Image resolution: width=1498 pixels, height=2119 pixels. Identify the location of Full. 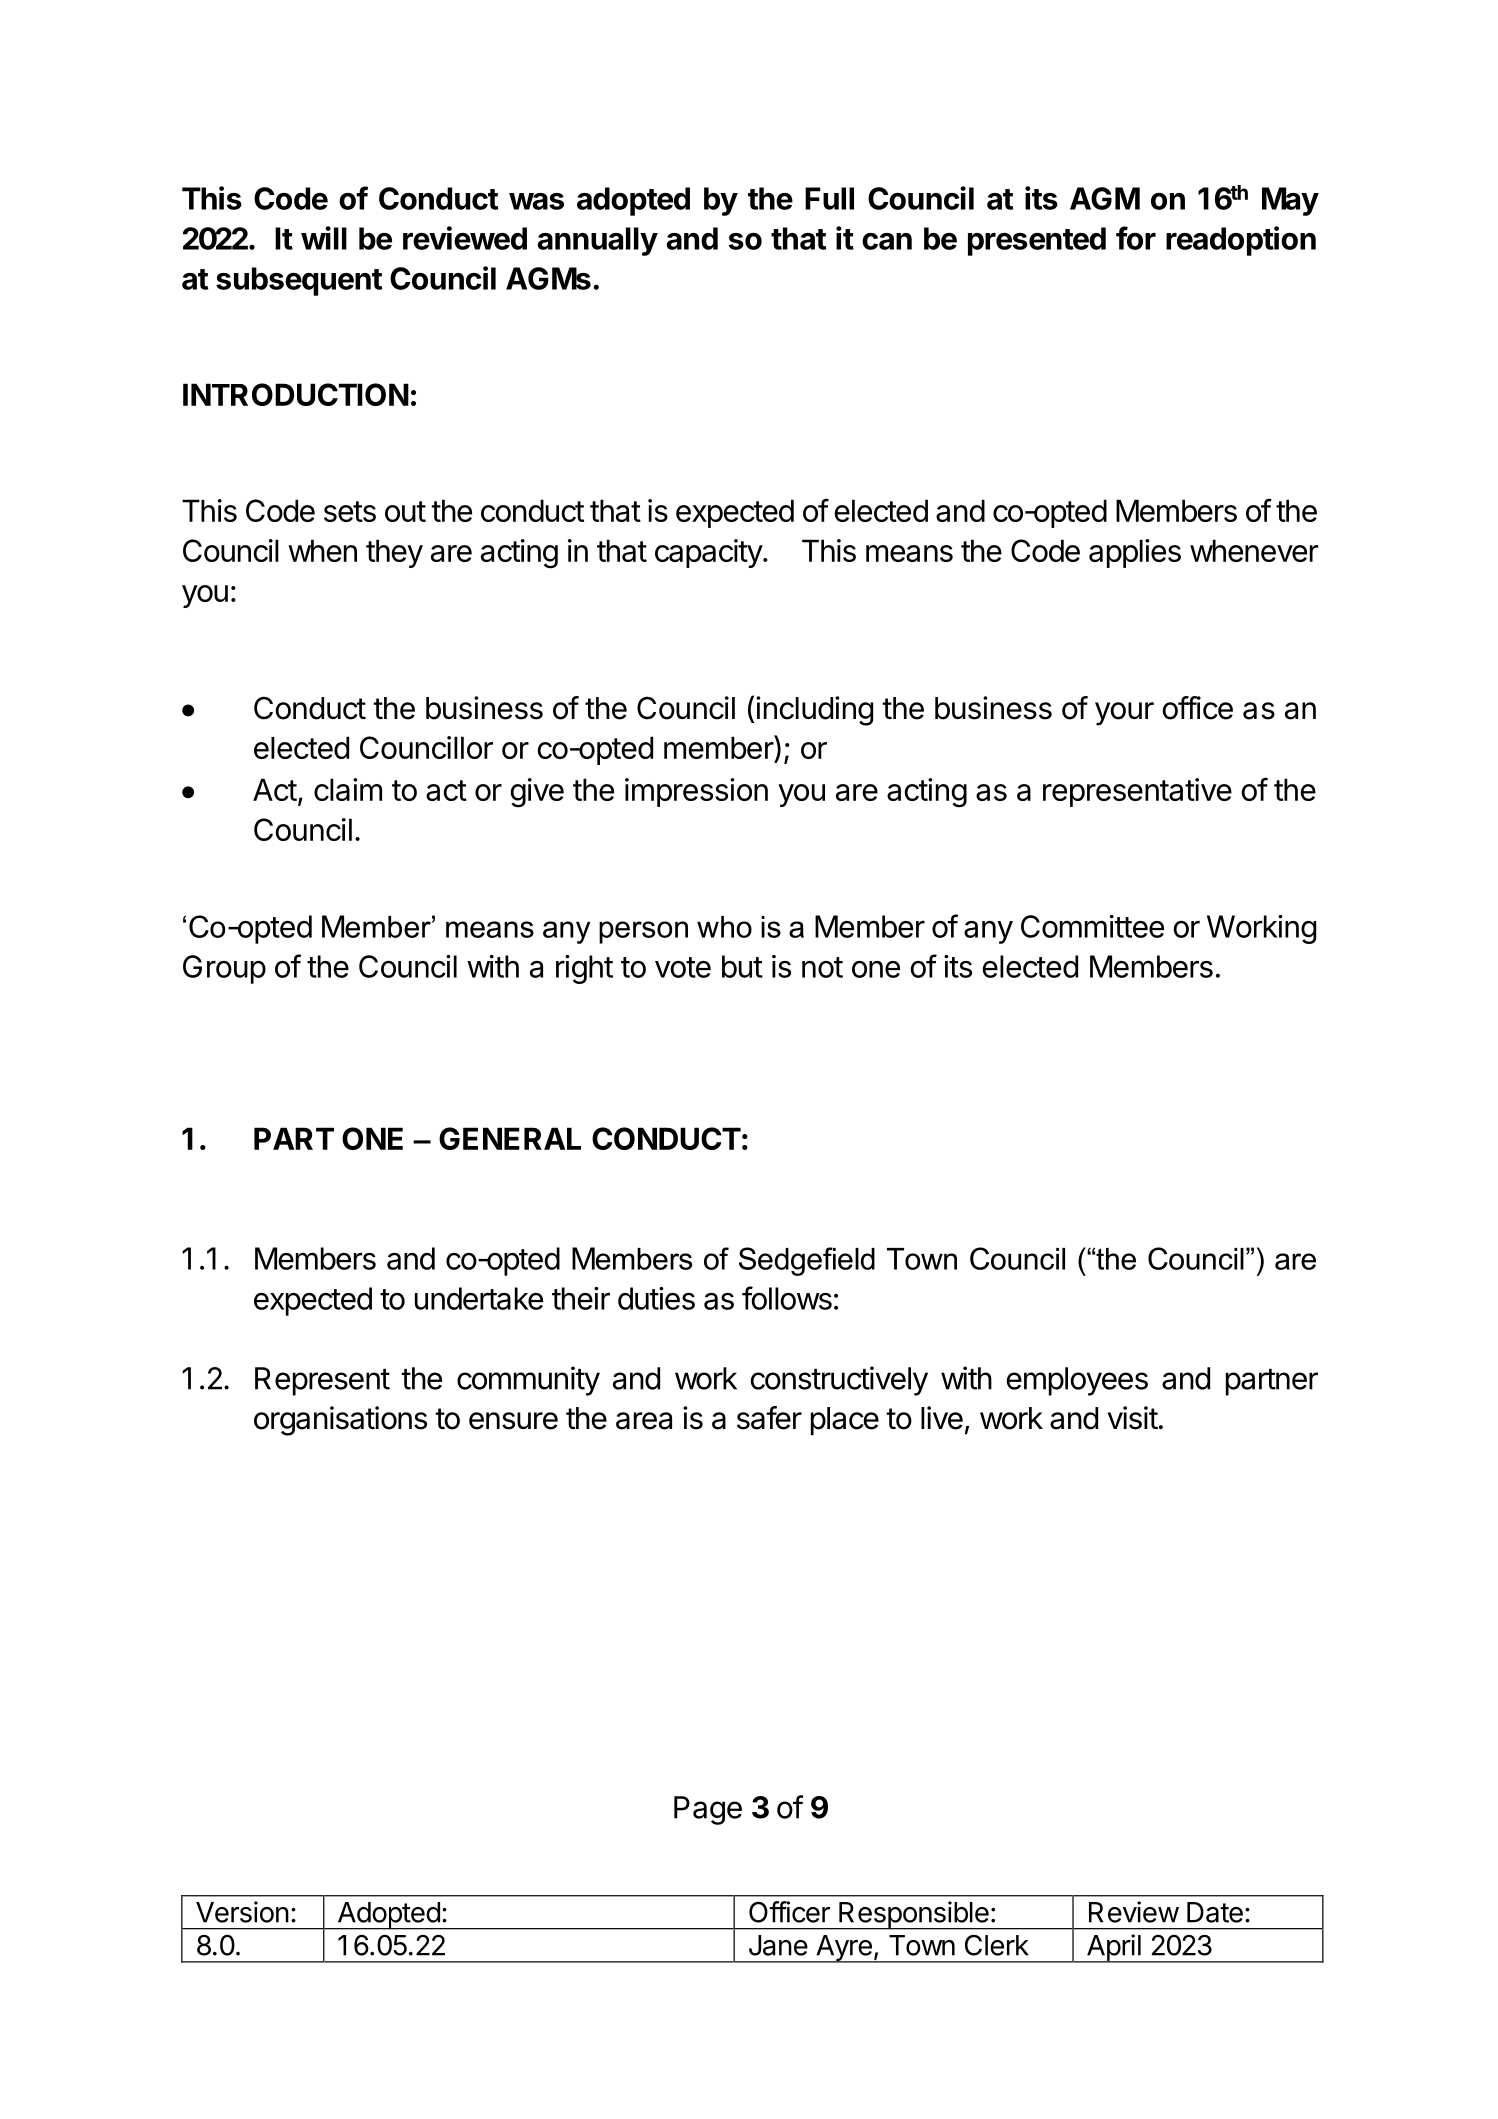
(829, 198).
